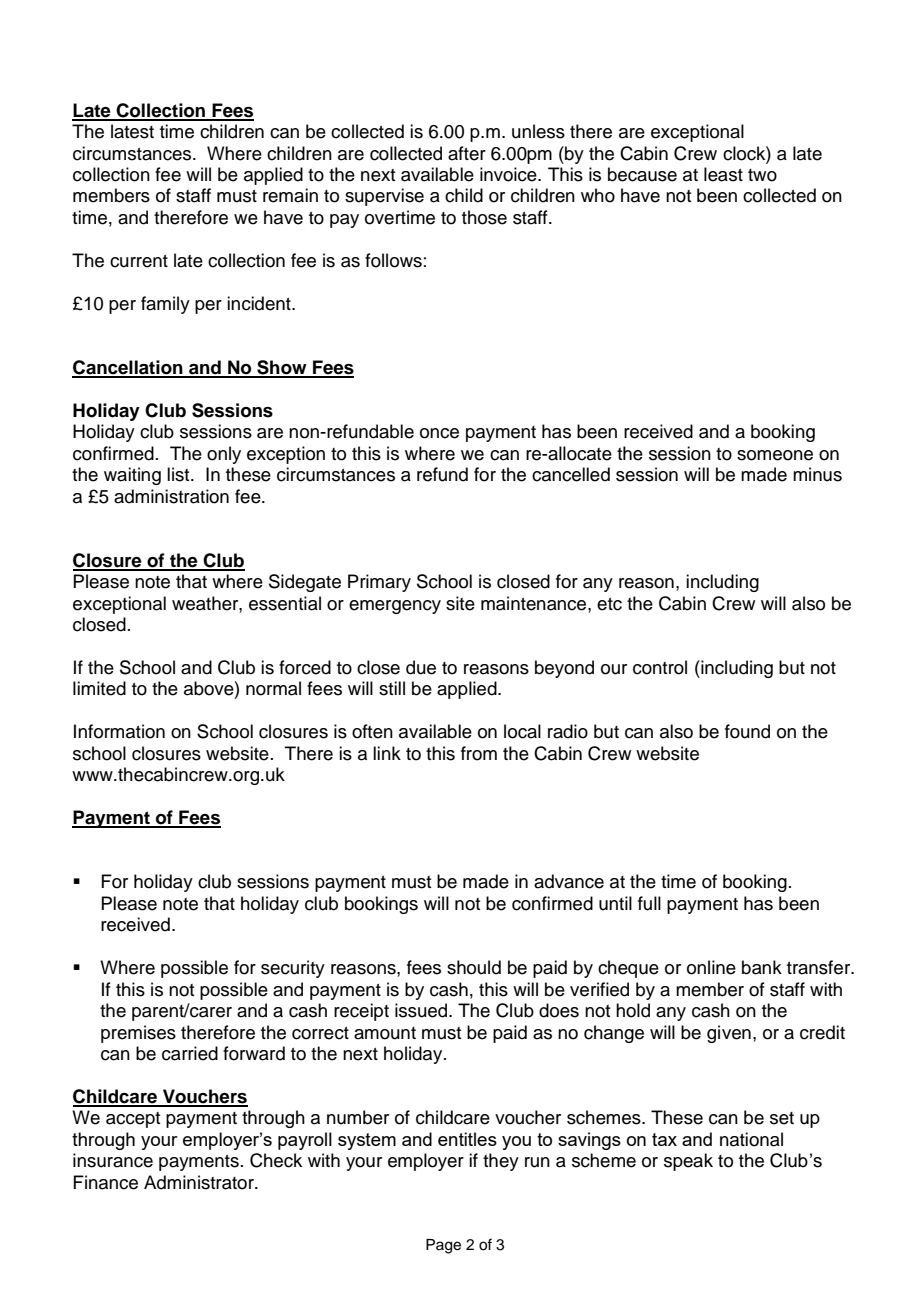 The height and width of the screenshot is (1308, 924). What do you see at coordinates (723, 174) in the screenshot?
I see `least` at bounding box center [723, 174].
